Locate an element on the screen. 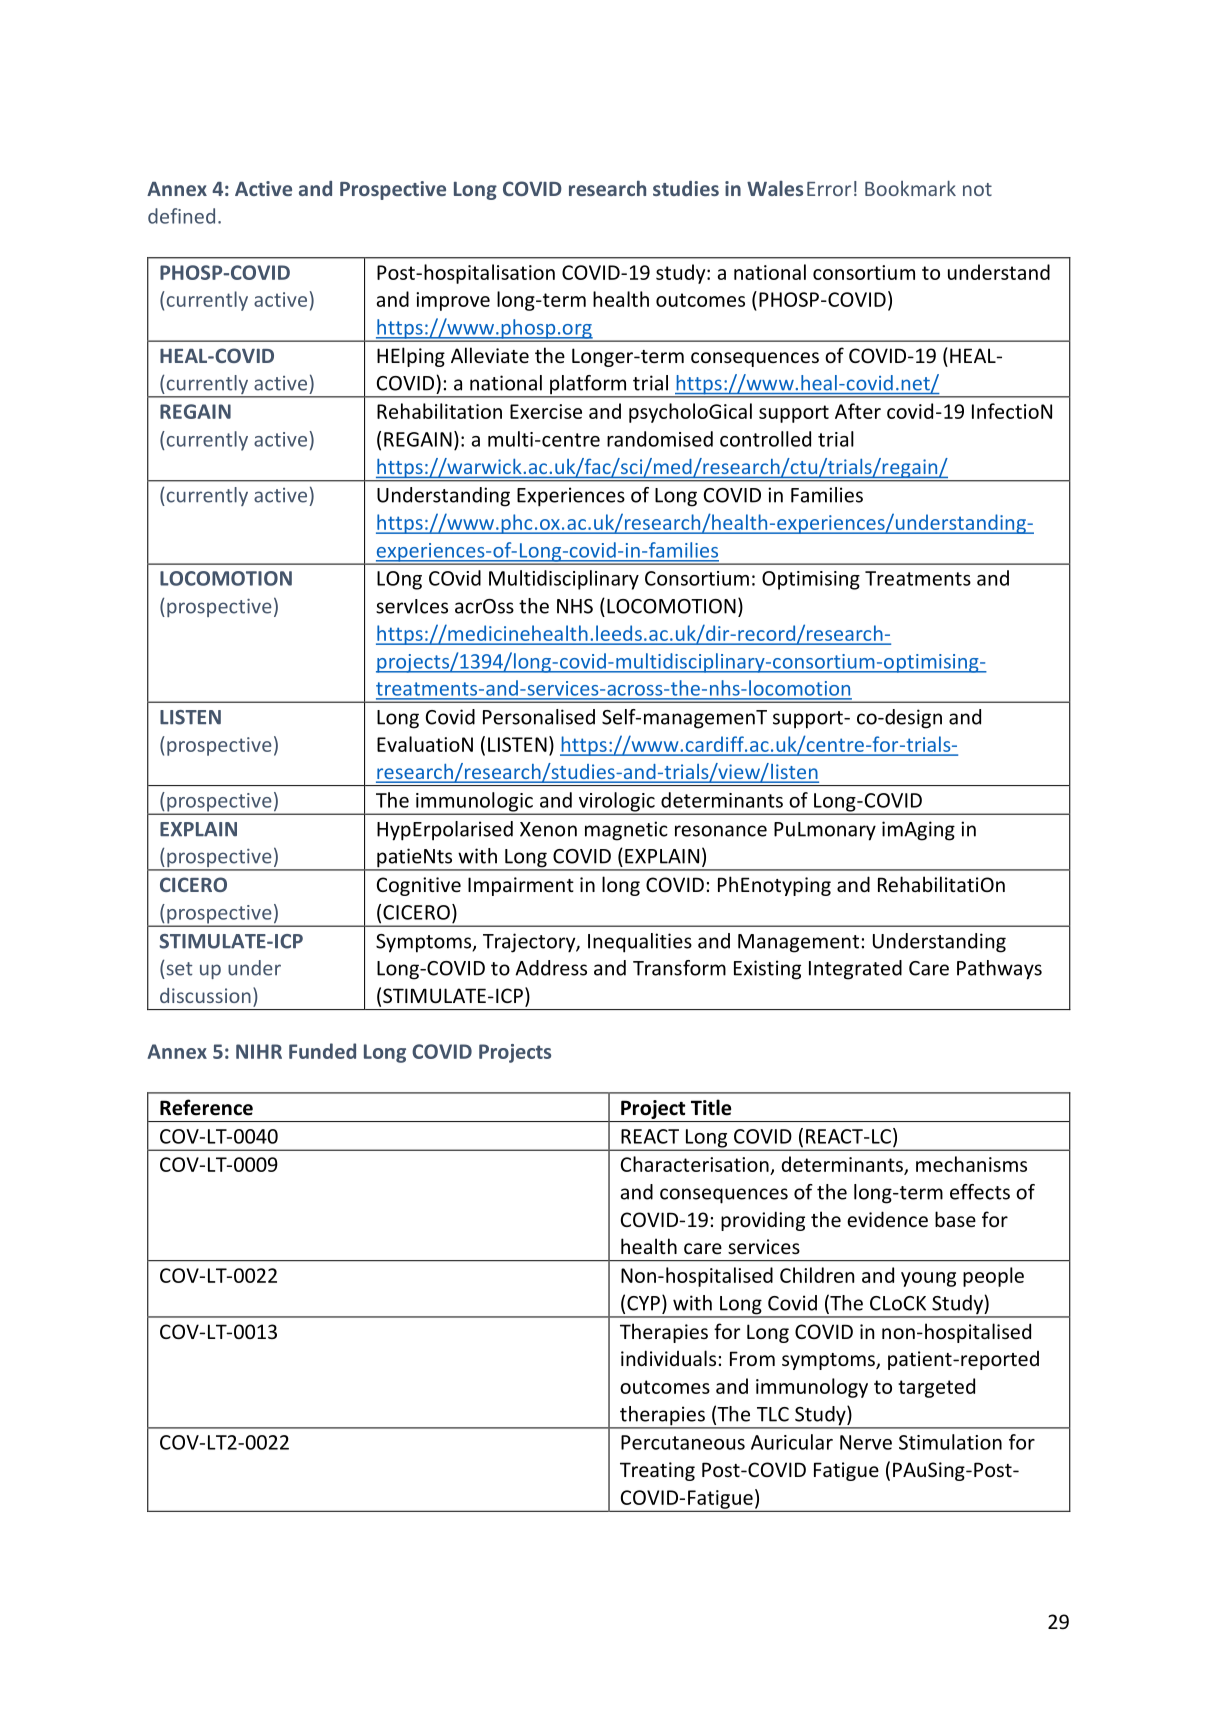  randomised is located at coordinates (660, 439).
